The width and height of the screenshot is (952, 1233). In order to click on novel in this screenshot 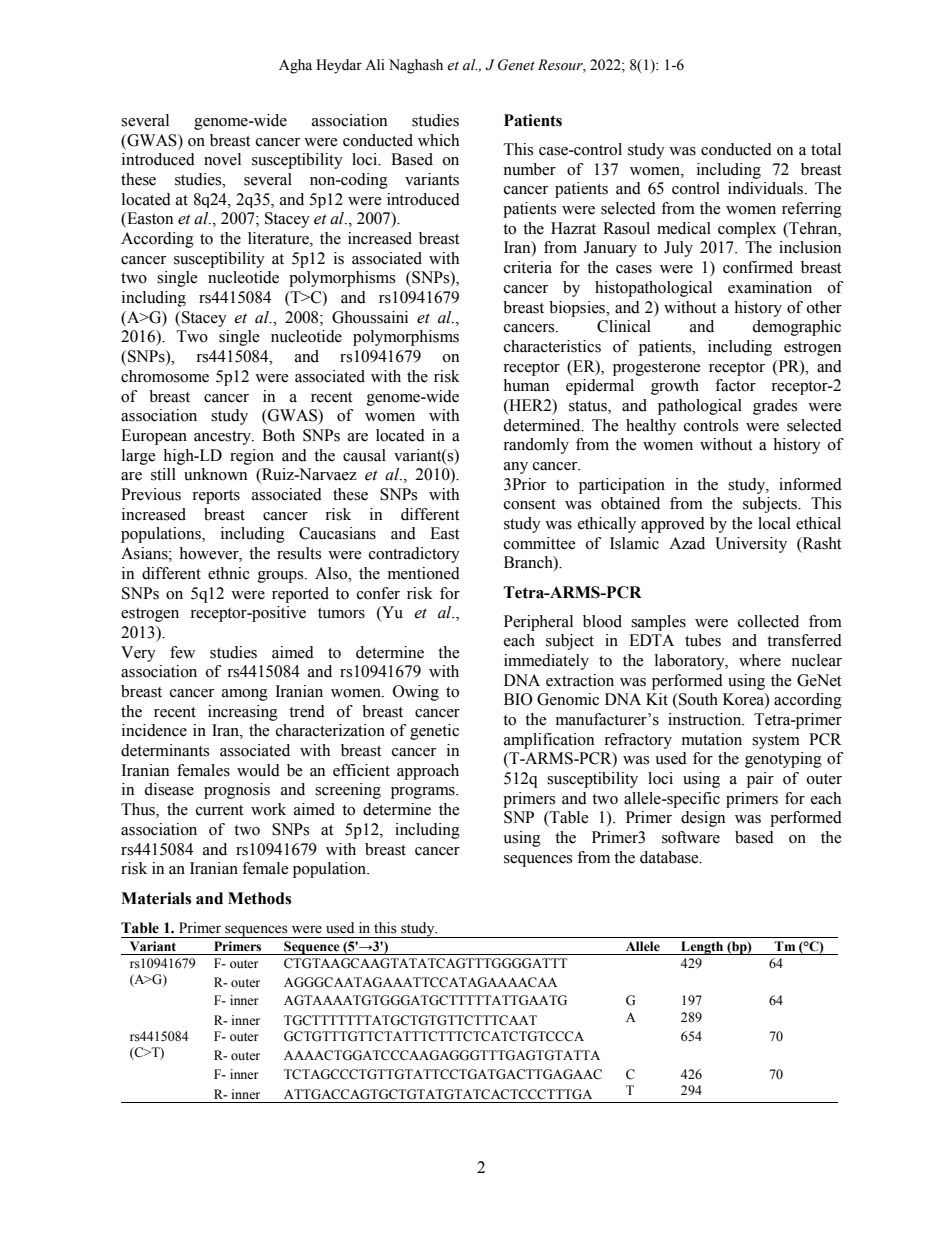, I will do `click(222, 159)`.
